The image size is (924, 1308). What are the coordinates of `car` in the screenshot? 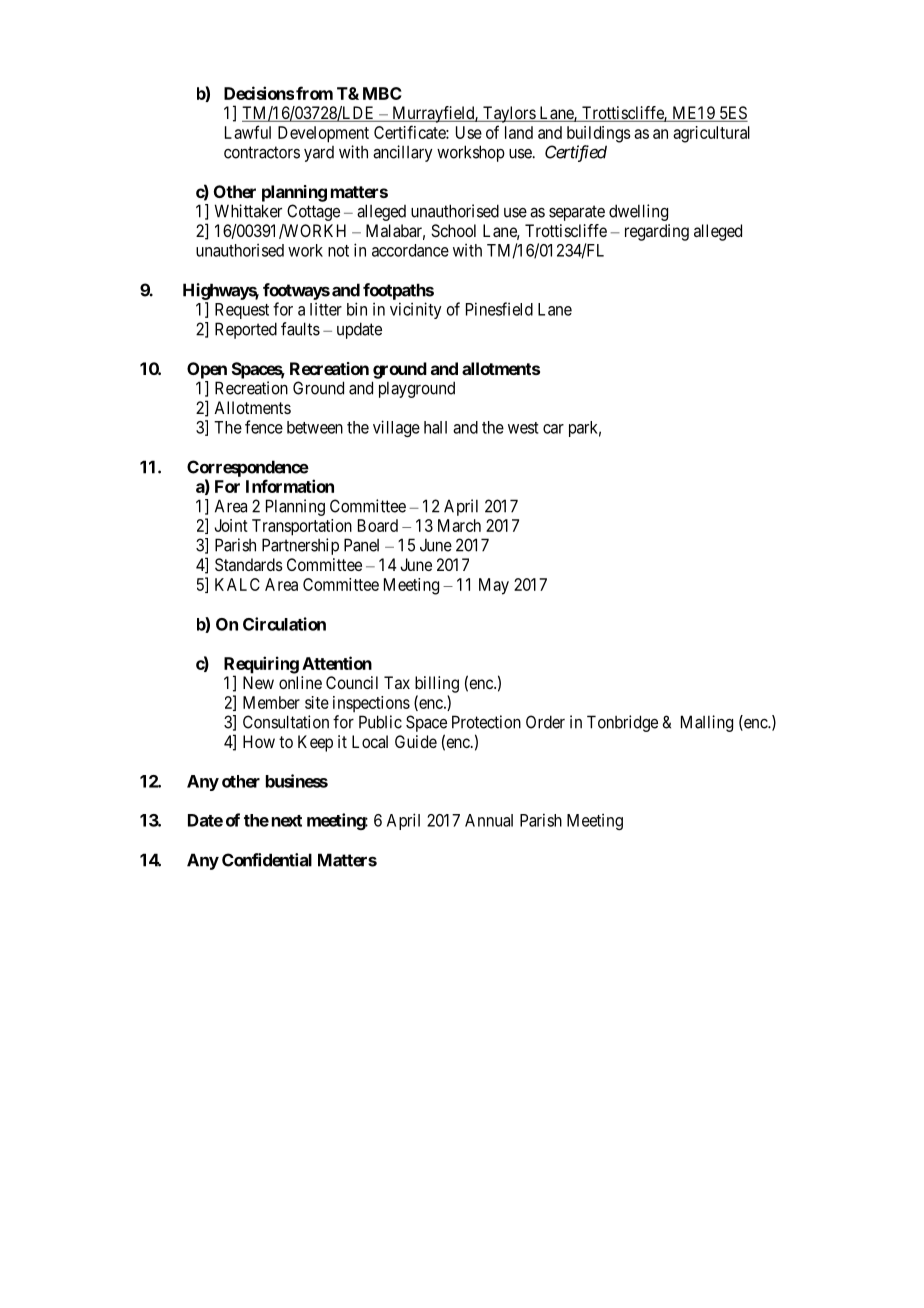 It's located at (553, 429).
